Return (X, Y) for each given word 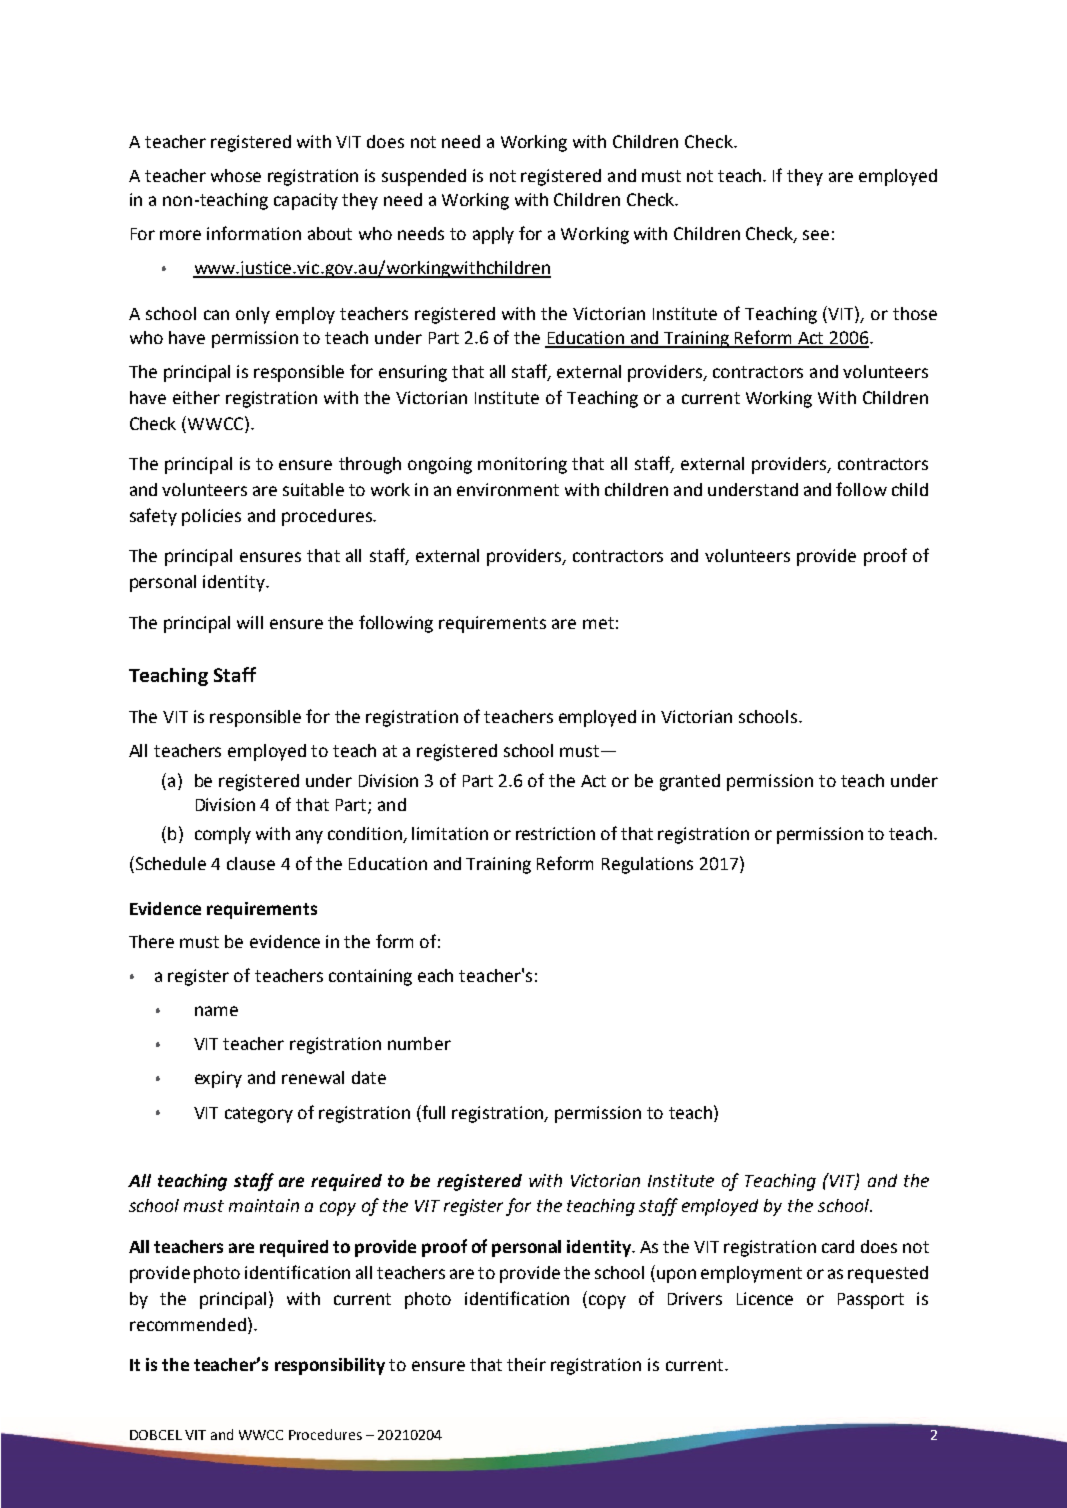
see (816, 235)
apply (493, 235)
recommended (188, 1324)
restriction (555, 833)
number (419, 1043)
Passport (871, 1301)
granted (690, 782)
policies (211, 517)
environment (508, 489)
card (838, 1246)
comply (223, 835)
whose (236, 175)
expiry (218, 1079)
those (915, 313)
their (526, 1364)
